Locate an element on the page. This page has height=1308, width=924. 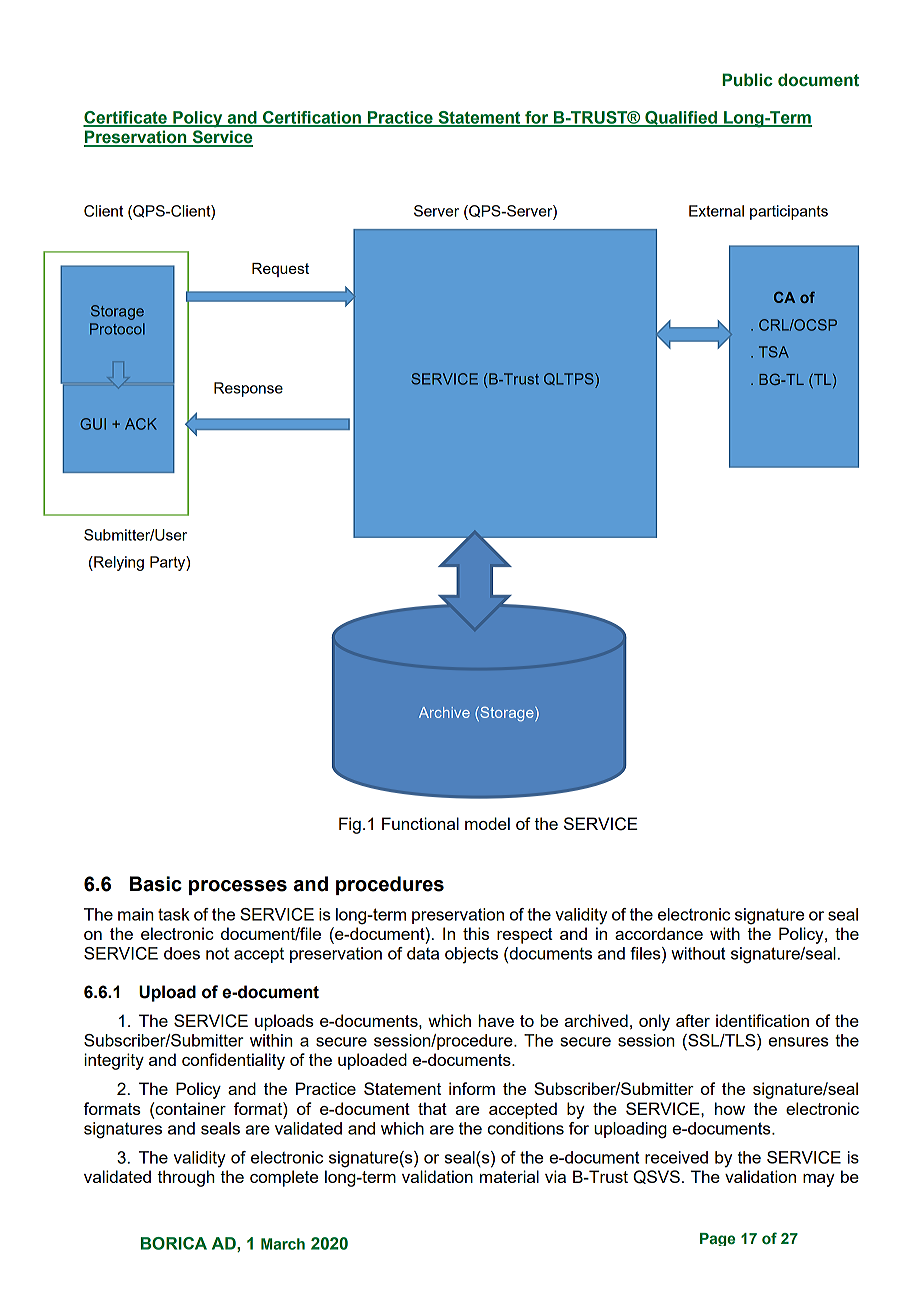
does is located at coordinates (182, 953).
